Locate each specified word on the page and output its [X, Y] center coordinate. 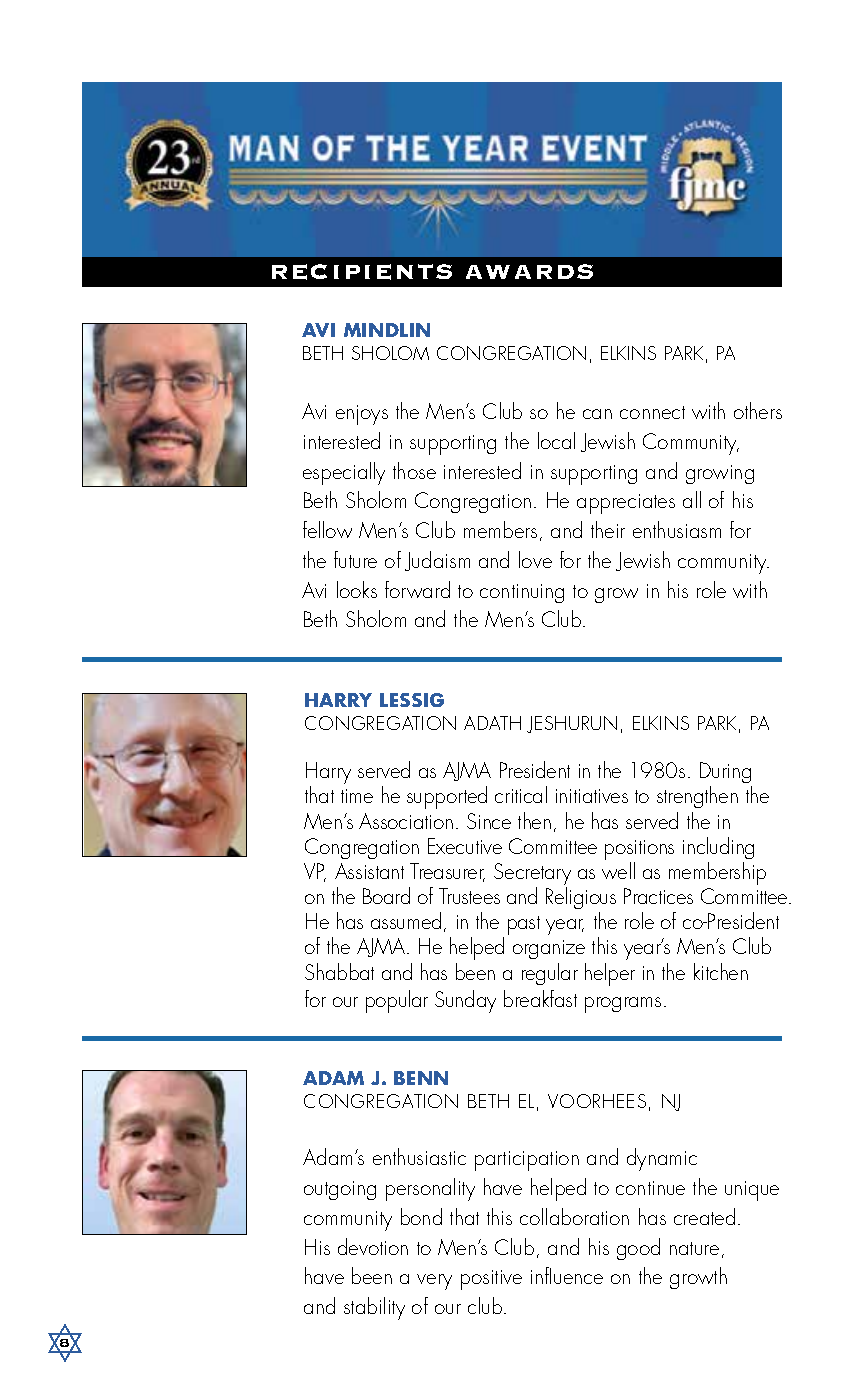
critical [521, 794]
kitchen [721, 971]
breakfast [540, 998]
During [726, 774]
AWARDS [529, 271]
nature [694, 1248]
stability [374, 1308]
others [758, 410]
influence [567, 1275]
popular [397, 1001]
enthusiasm [677, 529]
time [357, 796]
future [355, 559]
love [535, 559]
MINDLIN [387, 330]
